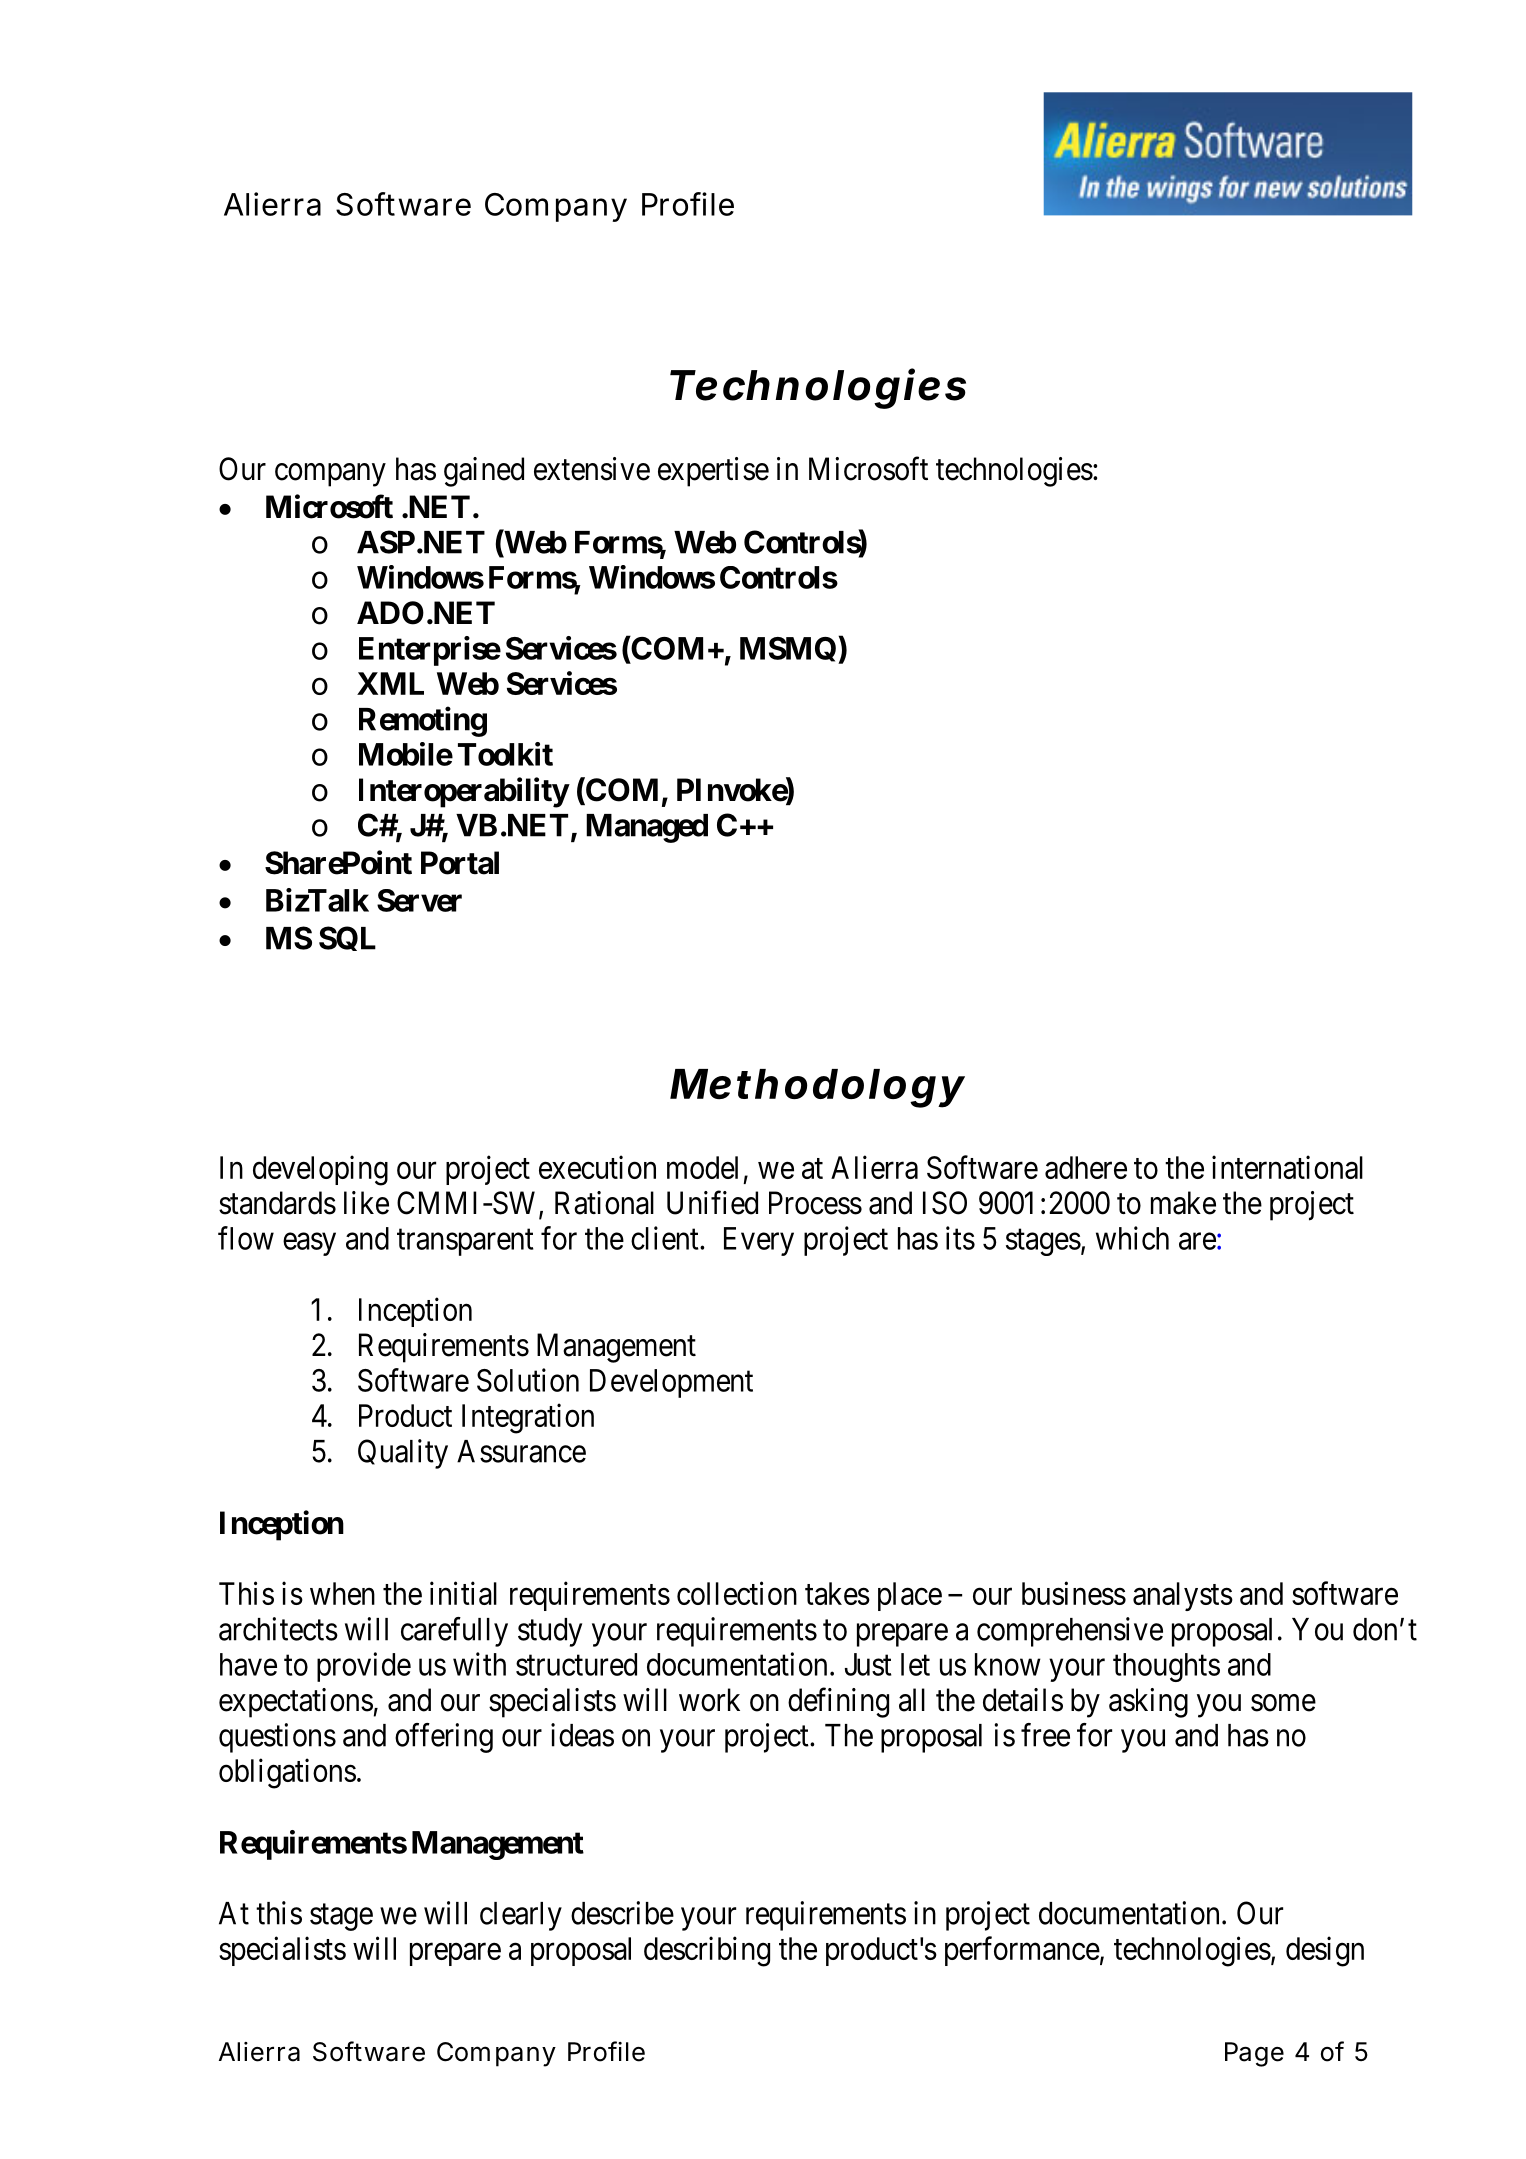  What do you see at coordinates (816, 1088) in the screenshot?
I see `Methodology` at bounding box center [816, 1088].
